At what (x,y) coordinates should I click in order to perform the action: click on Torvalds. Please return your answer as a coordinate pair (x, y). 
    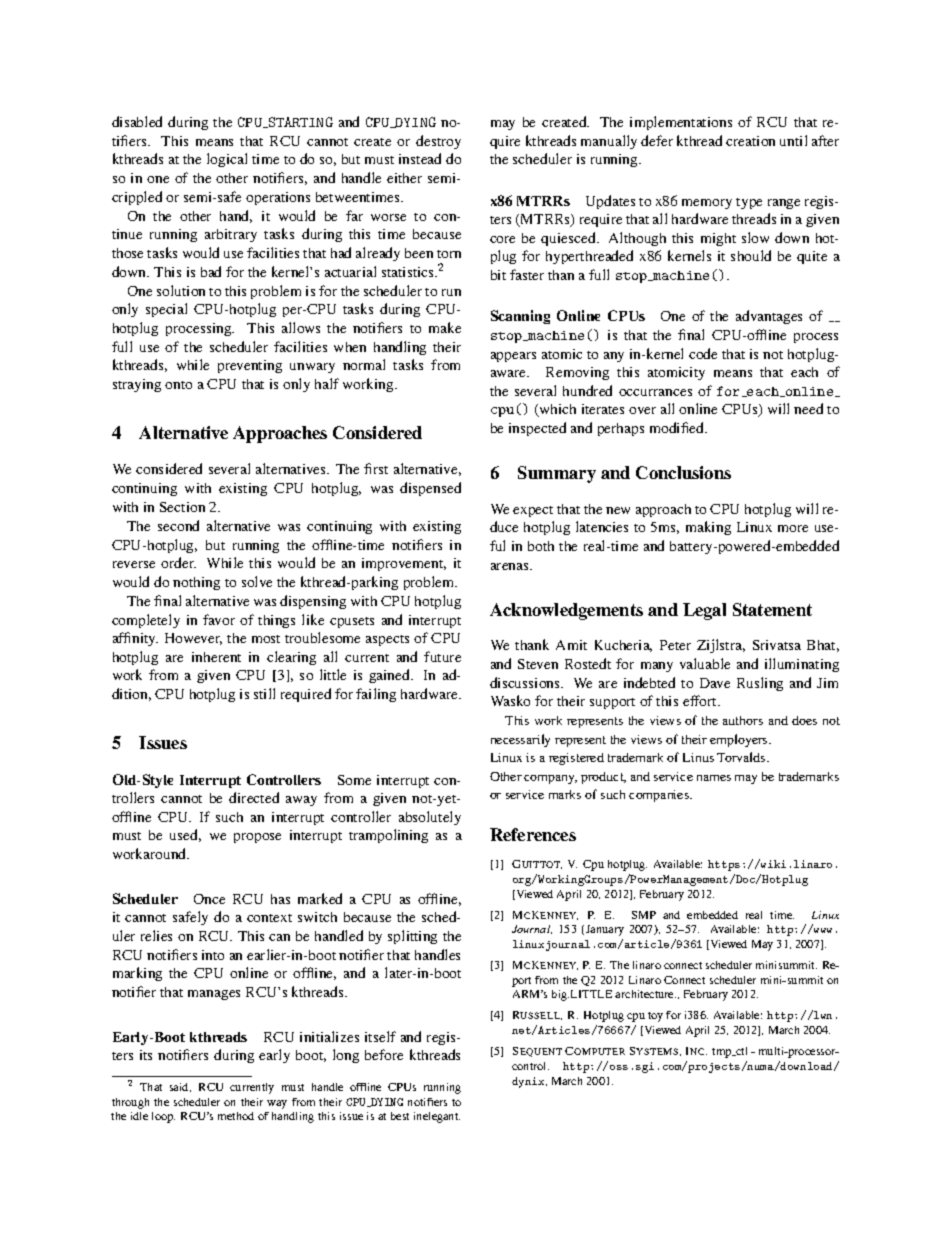
    Looking at the image, I should click on (742, 757).
